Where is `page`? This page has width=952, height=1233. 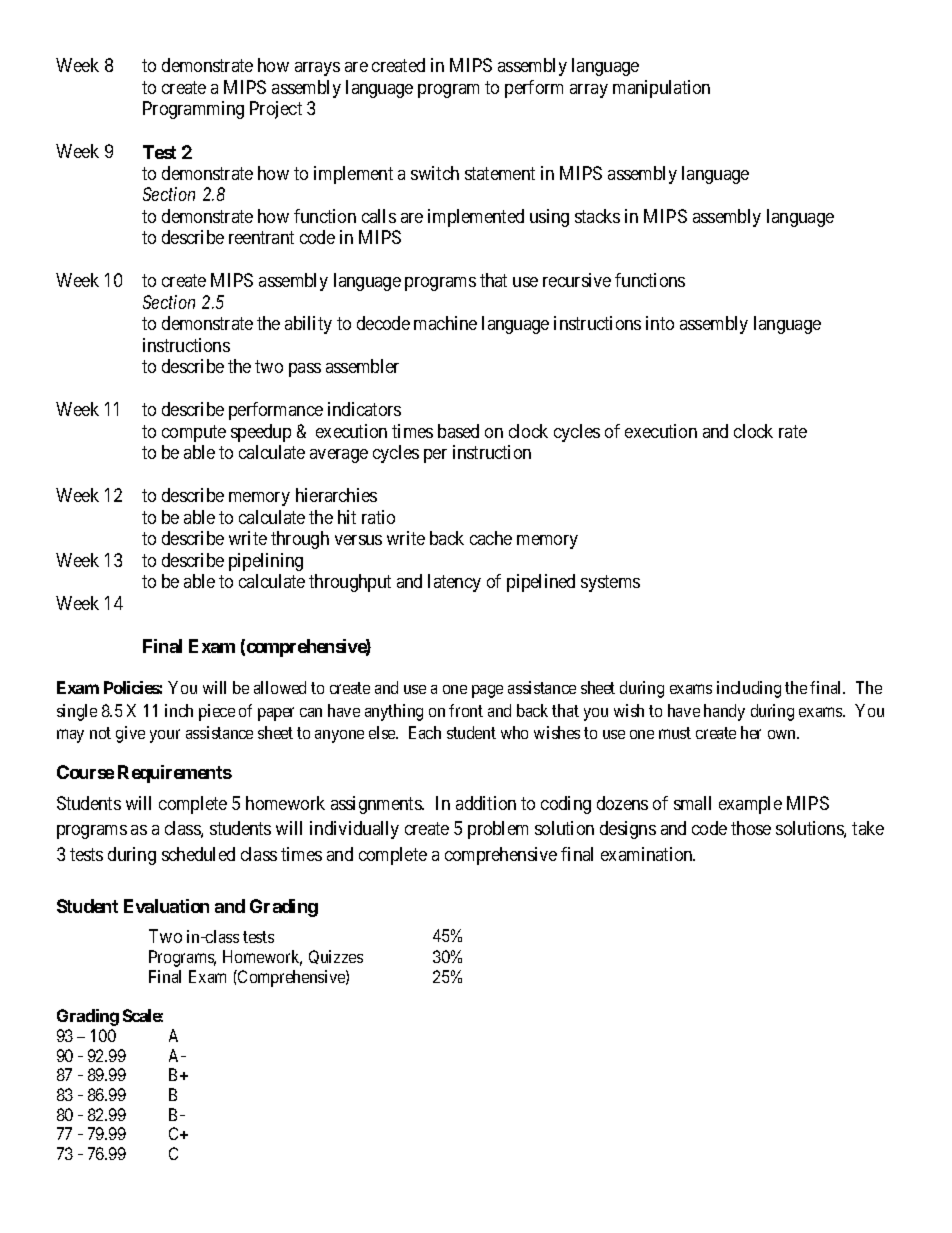 page is located at coordinates (487, 691).
